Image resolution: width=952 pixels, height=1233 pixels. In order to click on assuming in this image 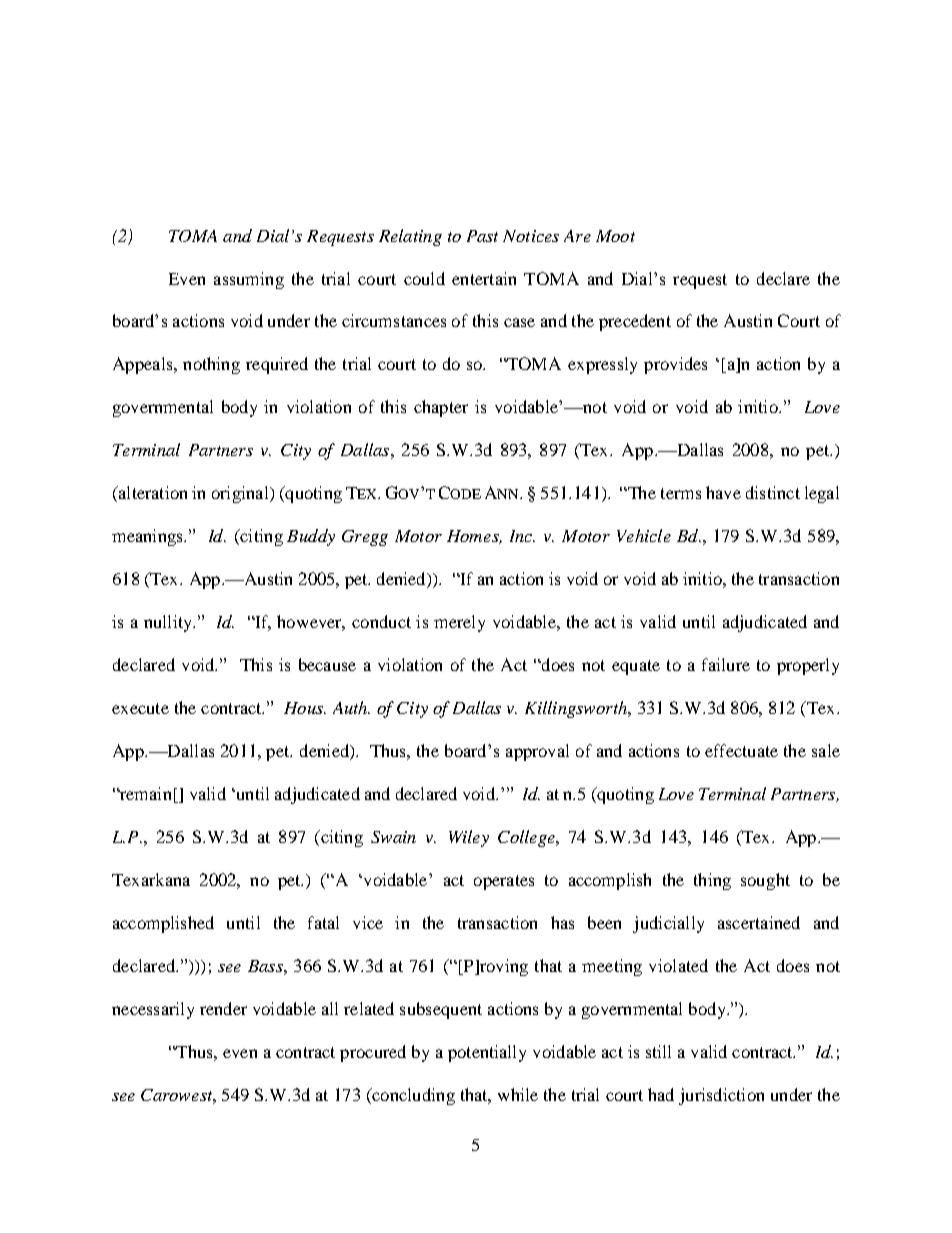, I will do `click(249, 280)`.
